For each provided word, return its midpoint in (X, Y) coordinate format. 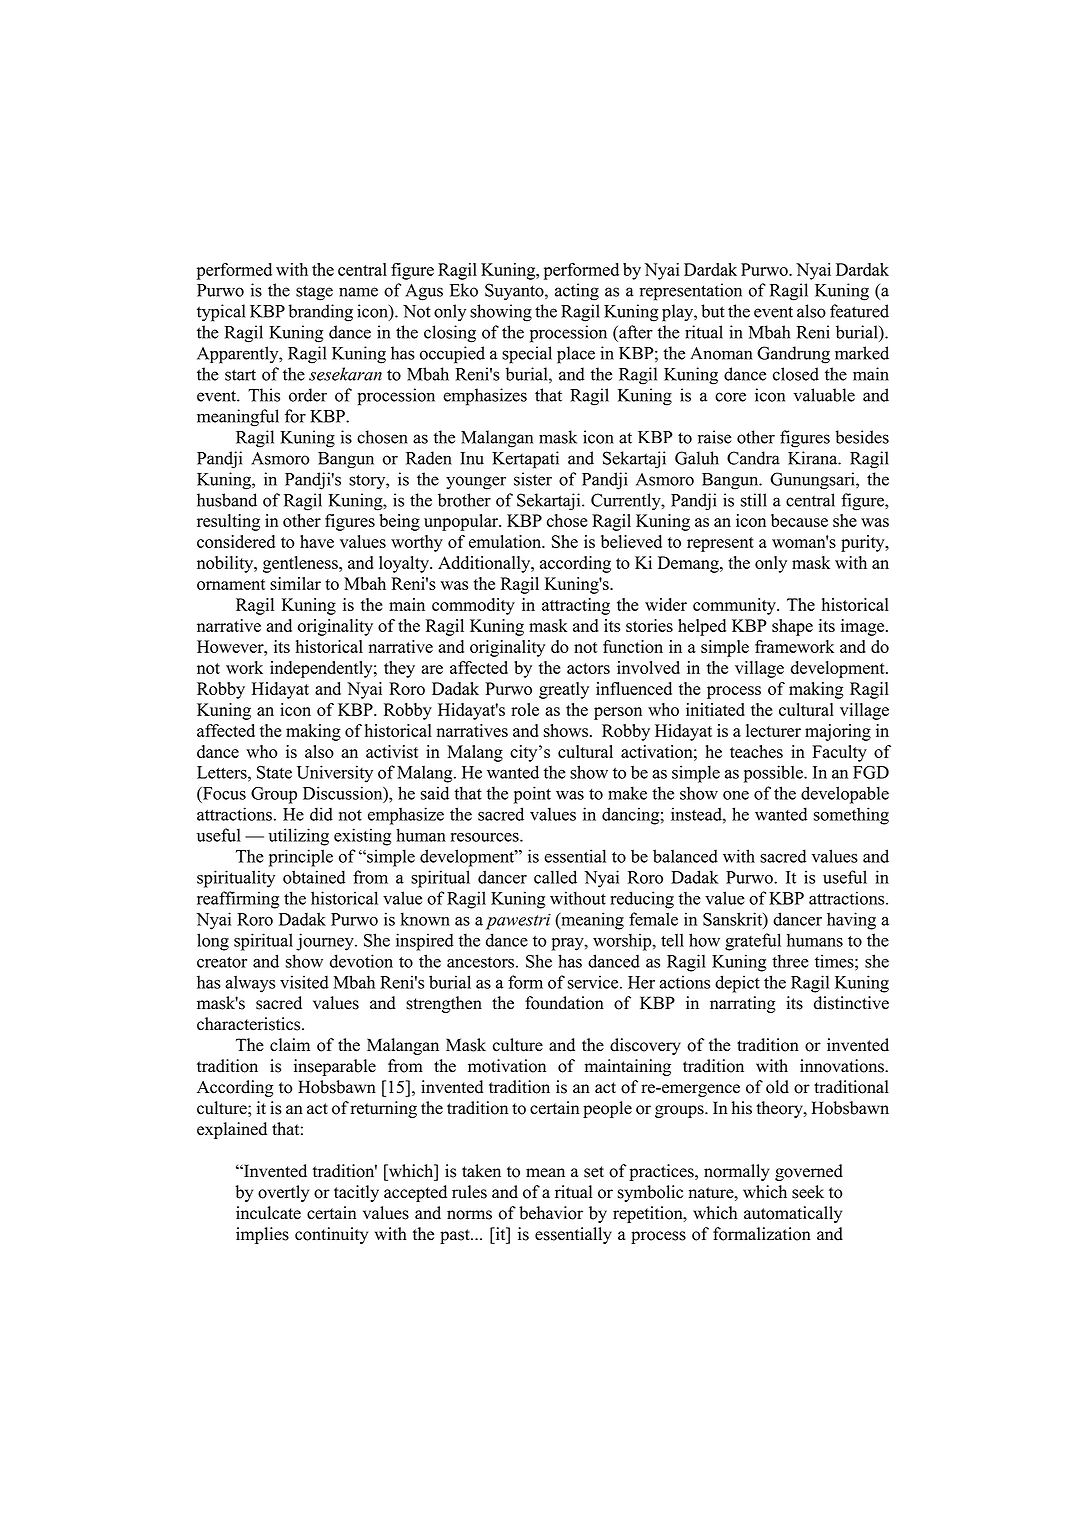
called (555, 877)
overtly (283, 1193)
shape (792, 627)
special (527, 355)
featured (859, 311)
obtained (314, 877)
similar (295, 583)
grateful (753, 942)
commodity (473, 606)
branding (321, 313)
